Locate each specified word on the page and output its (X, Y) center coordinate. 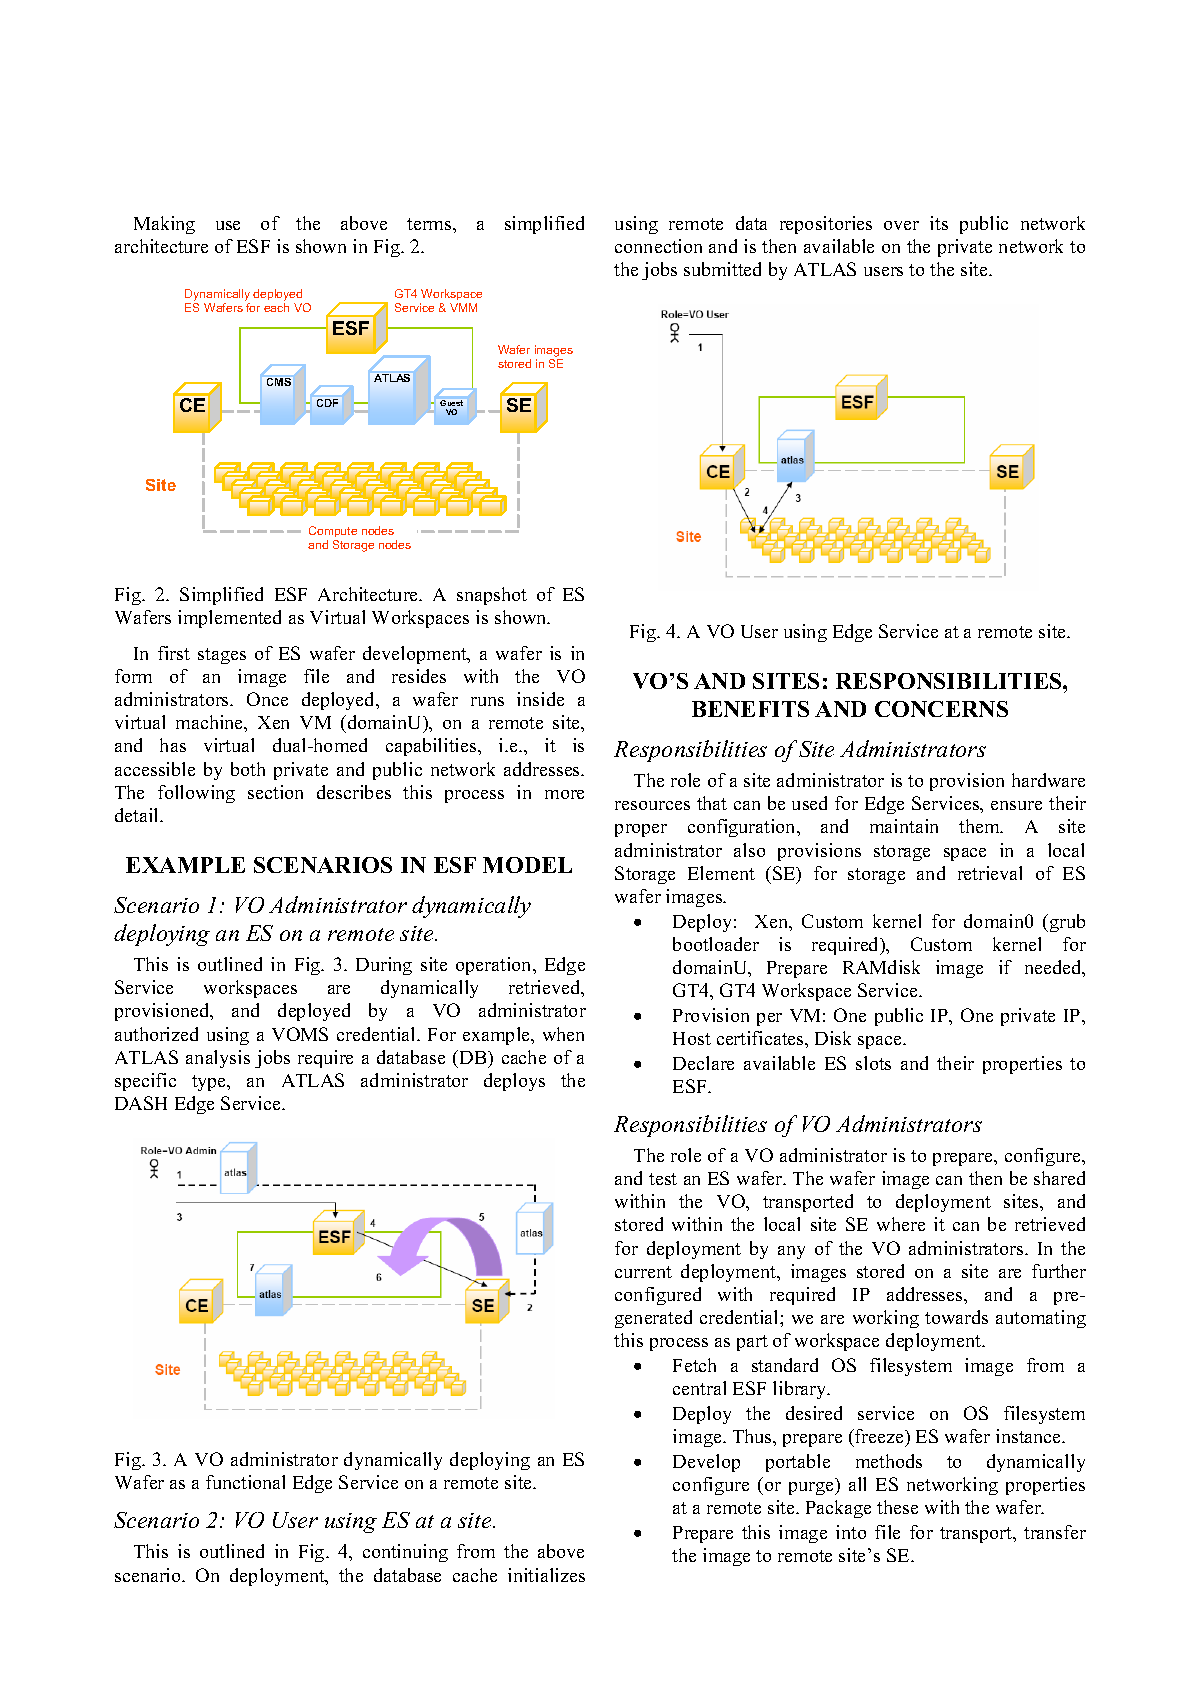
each (276, 307)
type (210, 1083)
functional (245, 1482)
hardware (1048, 780)
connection (658, 246)
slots (873, 1063)
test (663, 1179)
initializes (546, 1575)
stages (222, 656)
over (901, 225)
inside (540, 699)
